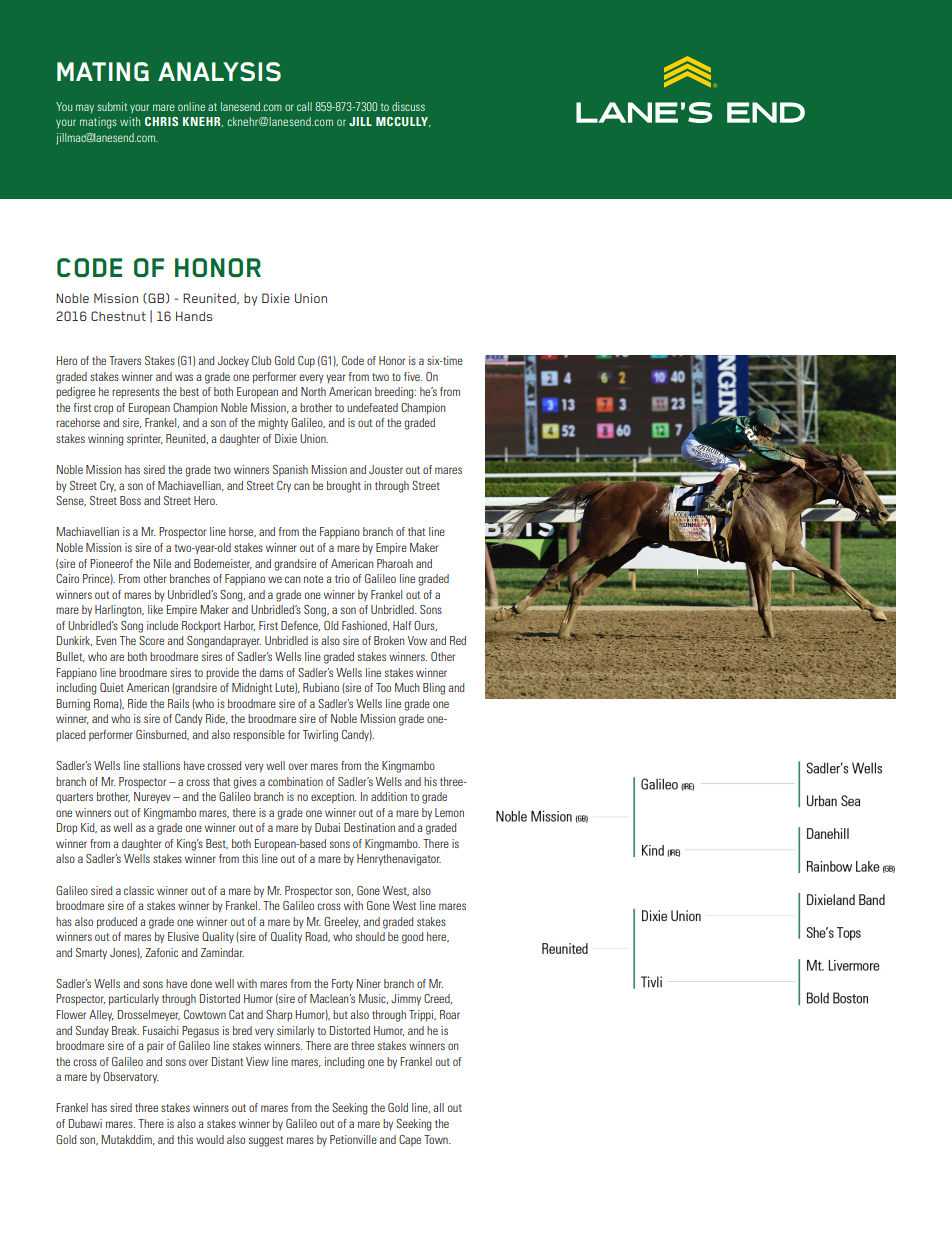 This page has width=952, height=1233. Describe the element at coordinates (245, 783) in the page. I see `gives` at that location.
